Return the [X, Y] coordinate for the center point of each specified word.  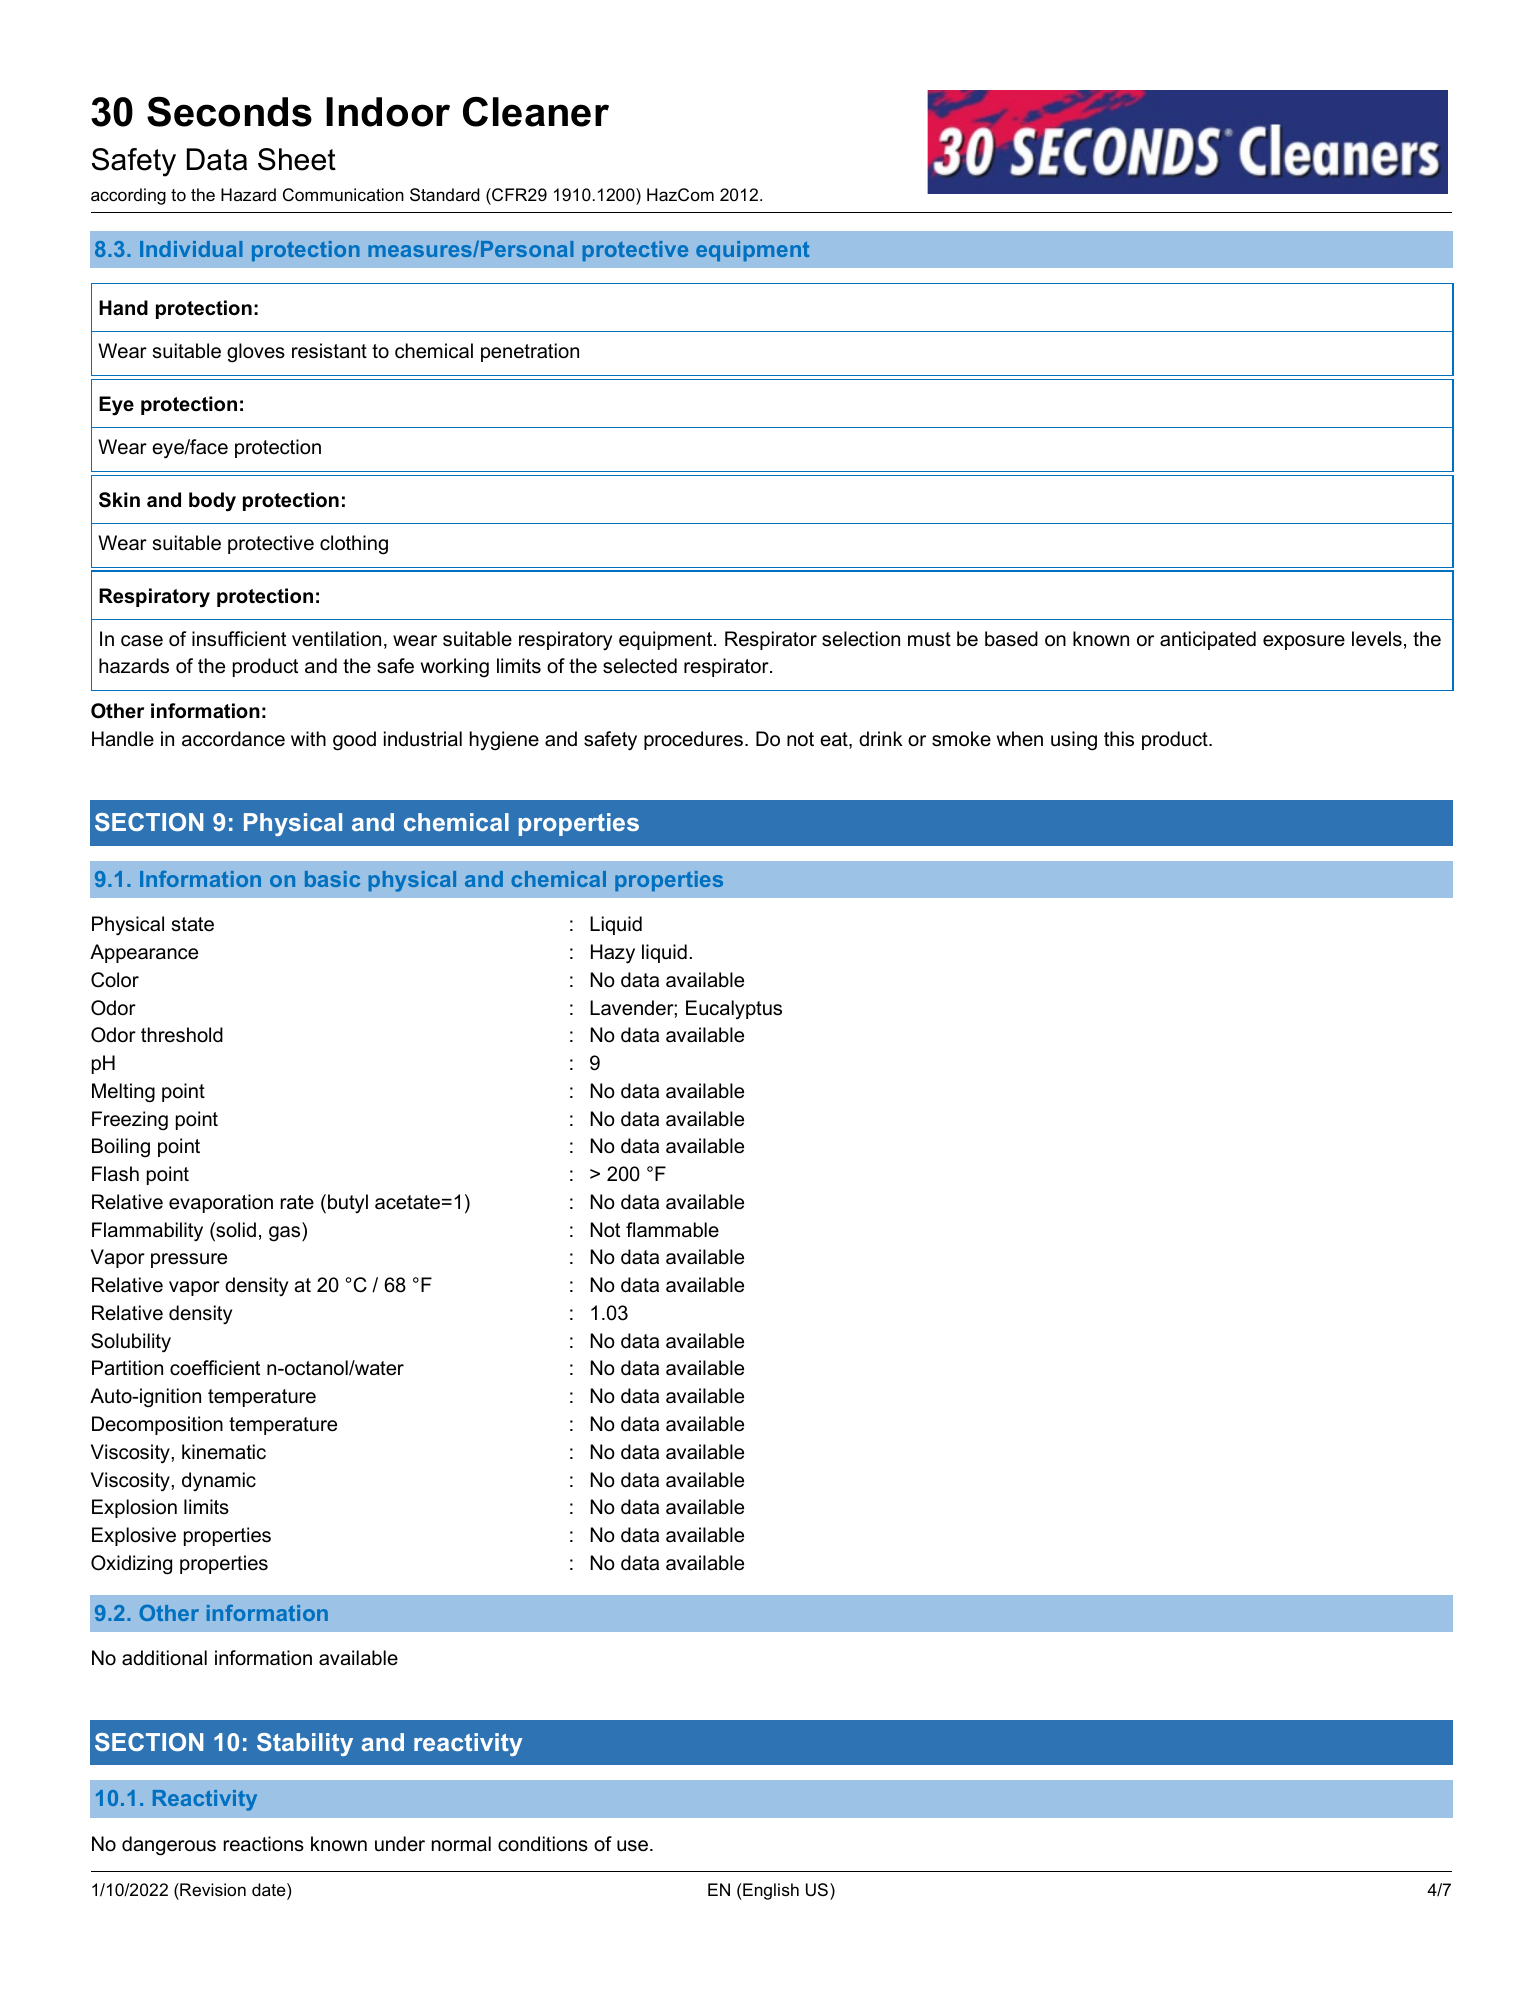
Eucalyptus [734, 1010]
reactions [264, 1844]
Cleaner [536, 111]
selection [861, 639]
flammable [672, 1230]
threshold [182, 1035]
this [1119, 739]
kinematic [224, 1452]
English [771, 1891]
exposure [1304, 642]
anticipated [1208, 640]
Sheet [297, 159]
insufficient [239, 639]
